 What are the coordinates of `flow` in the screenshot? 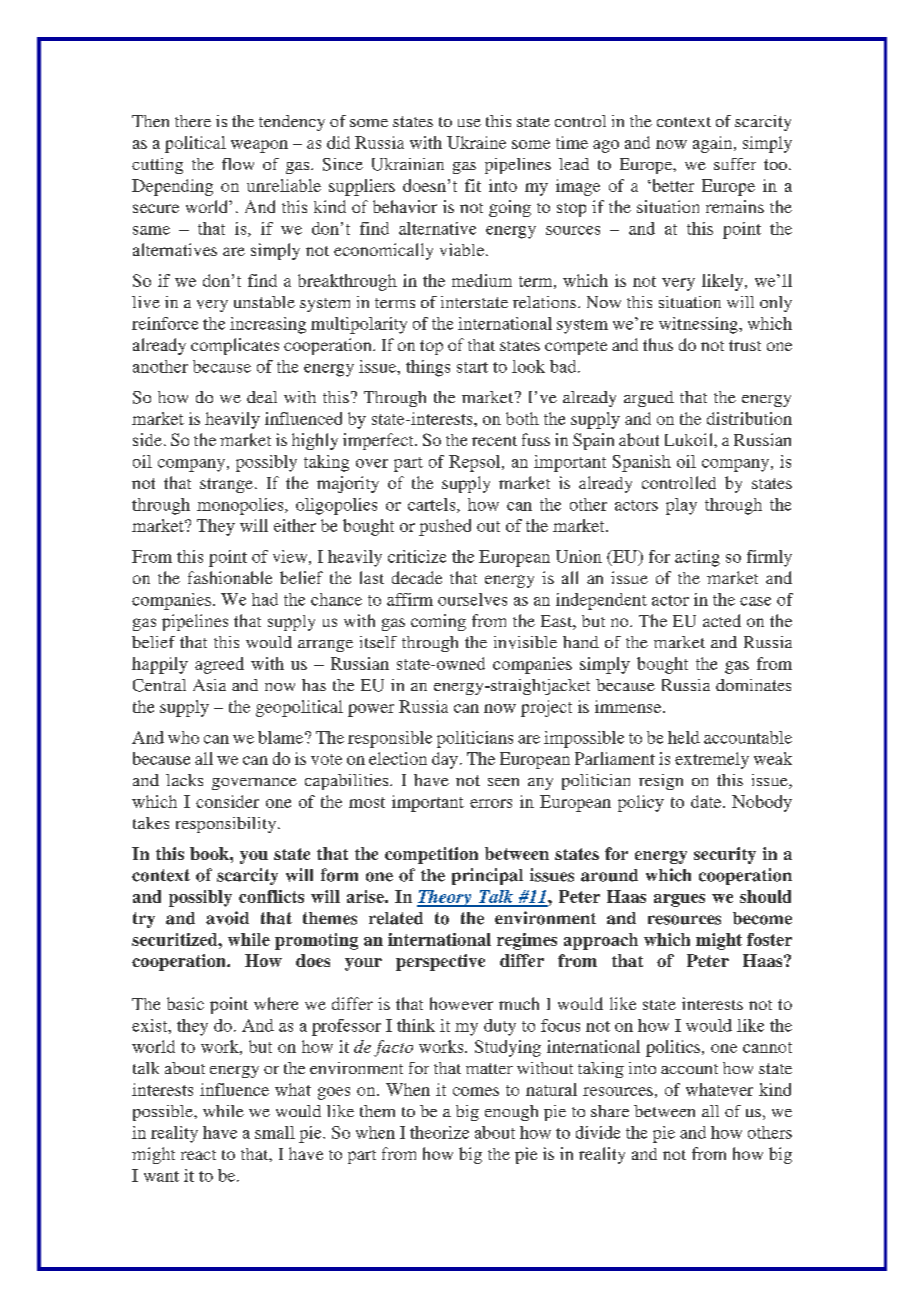 It's located at (238, 164).
